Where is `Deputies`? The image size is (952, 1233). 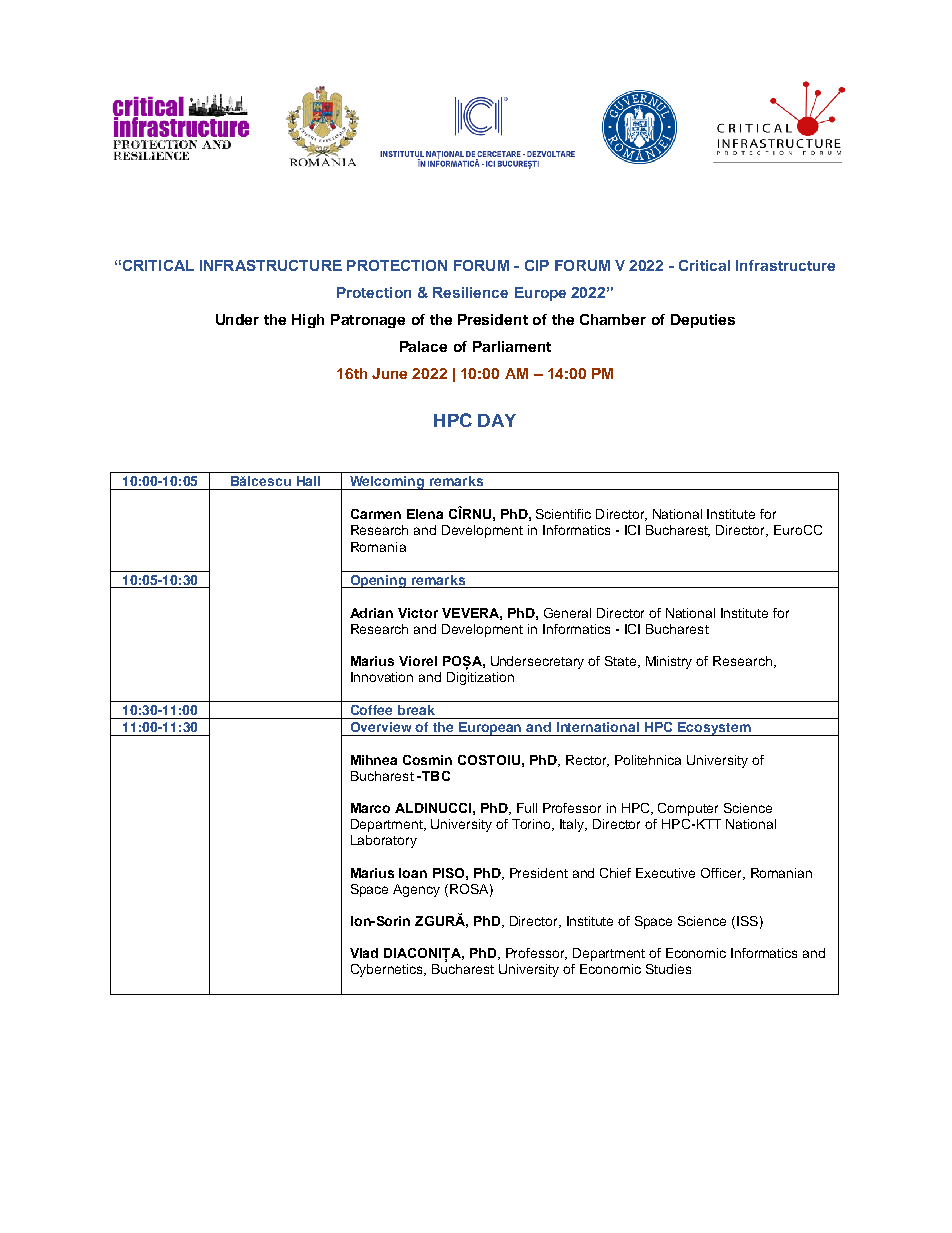
Deputies is located at coordinates (703, 321).
